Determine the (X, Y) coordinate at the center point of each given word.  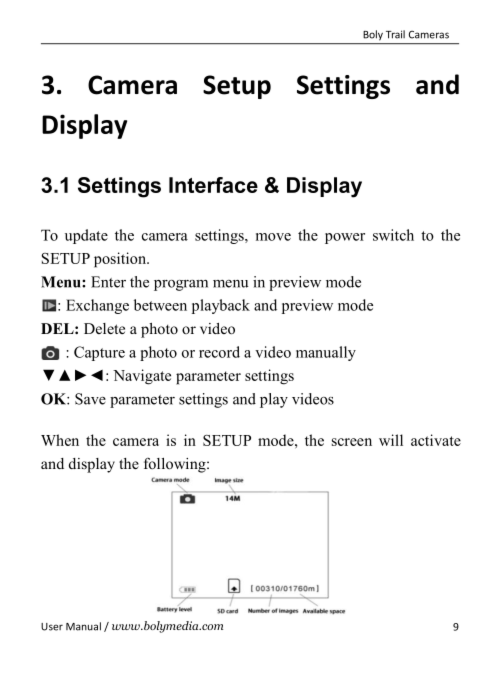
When (60, 440)
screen (352, 442)
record (219, 352)
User (52, 627)
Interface (213, 185)
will (391, 440)
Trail (395, 34)
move (273, 237)
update (86, 236)
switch (393, 235)
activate (436, 440)
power (345, 238)
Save (90, 399)
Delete (104, 328)
